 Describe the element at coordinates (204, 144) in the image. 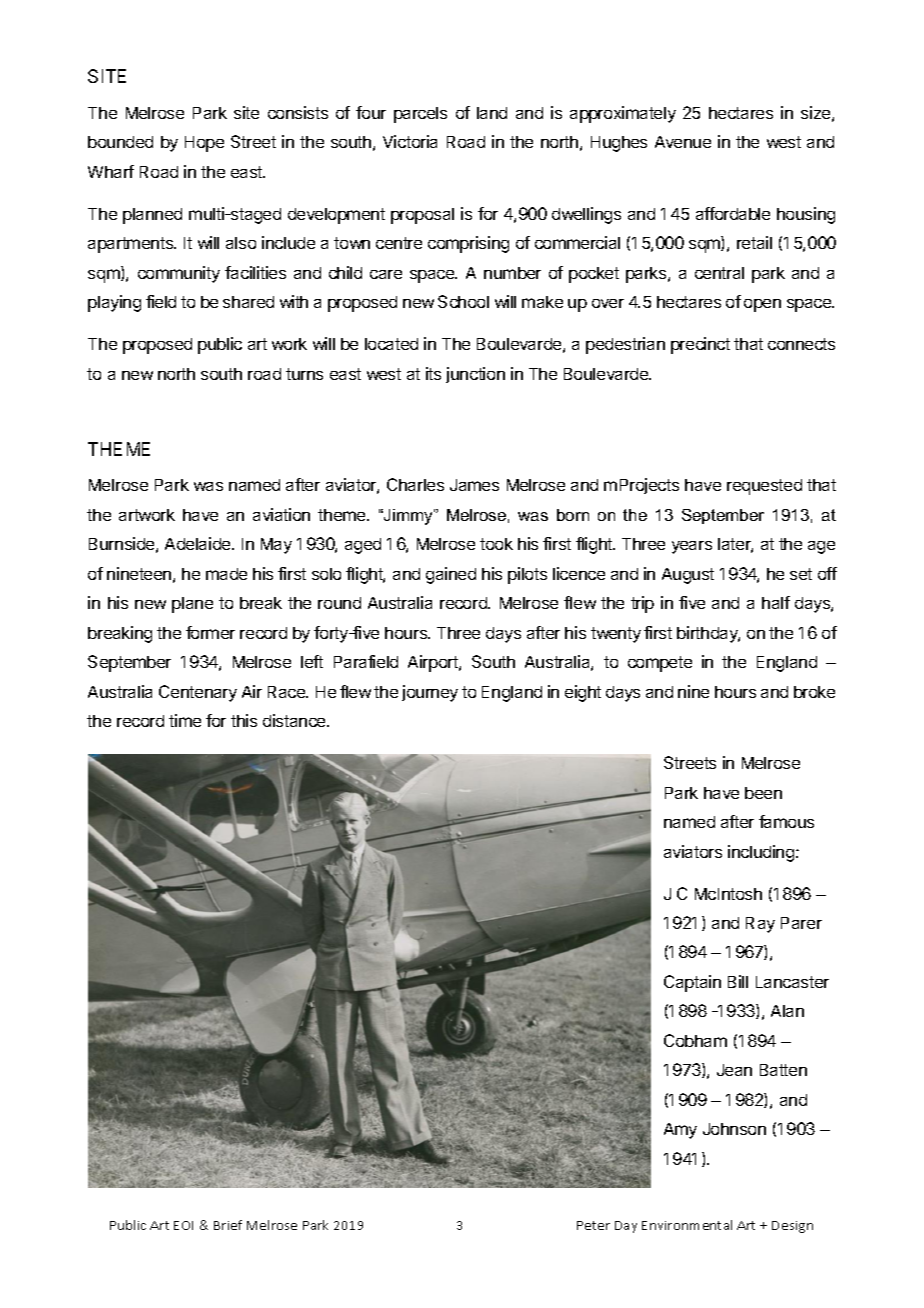

I see `Hope` at that location.
